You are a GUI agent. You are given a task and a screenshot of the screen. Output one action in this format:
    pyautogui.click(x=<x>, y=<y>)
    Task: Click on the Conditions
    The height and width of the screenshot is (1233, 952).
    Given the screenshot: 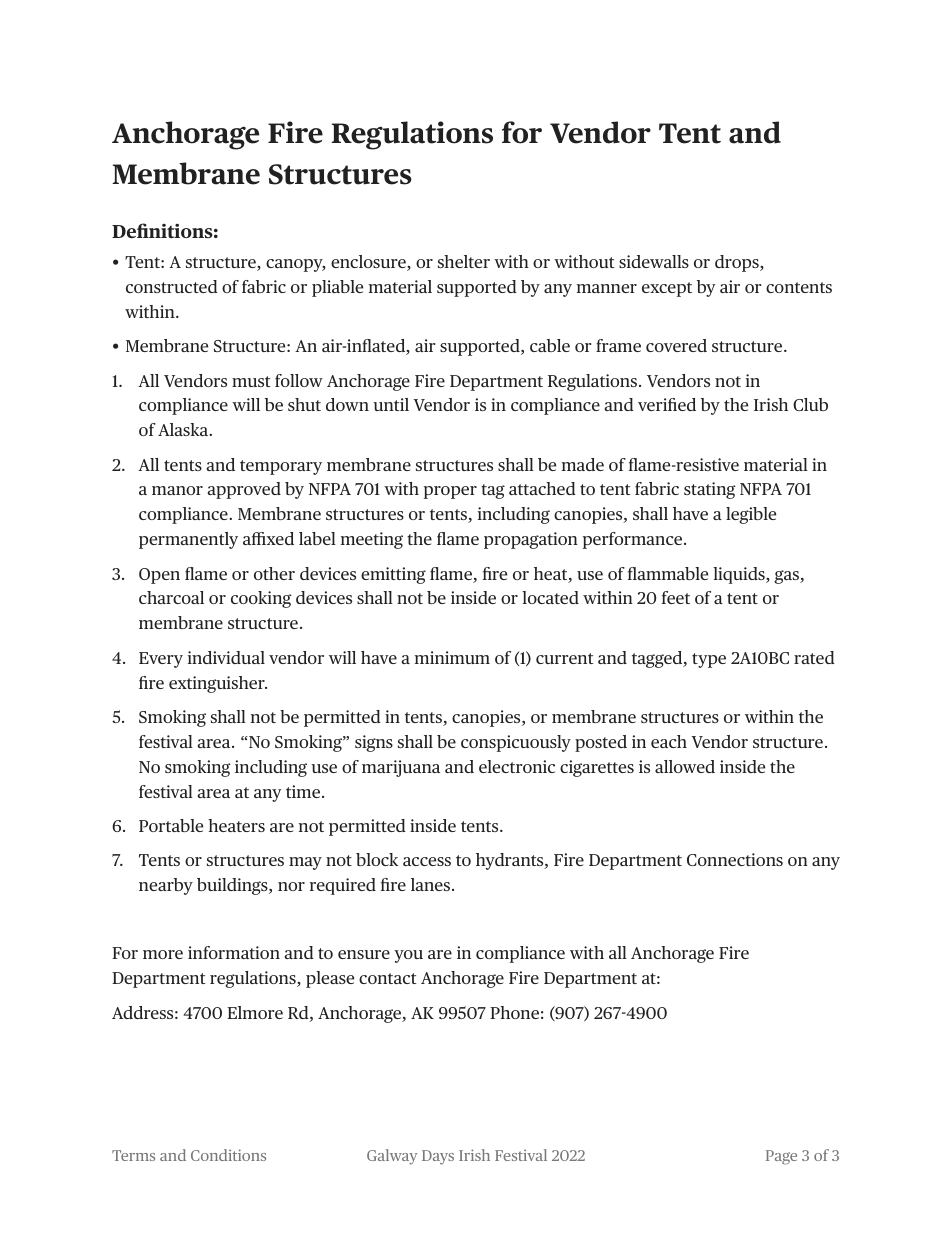 What is the action you would take?
    pyautogui.click(x=228, y=1155)
